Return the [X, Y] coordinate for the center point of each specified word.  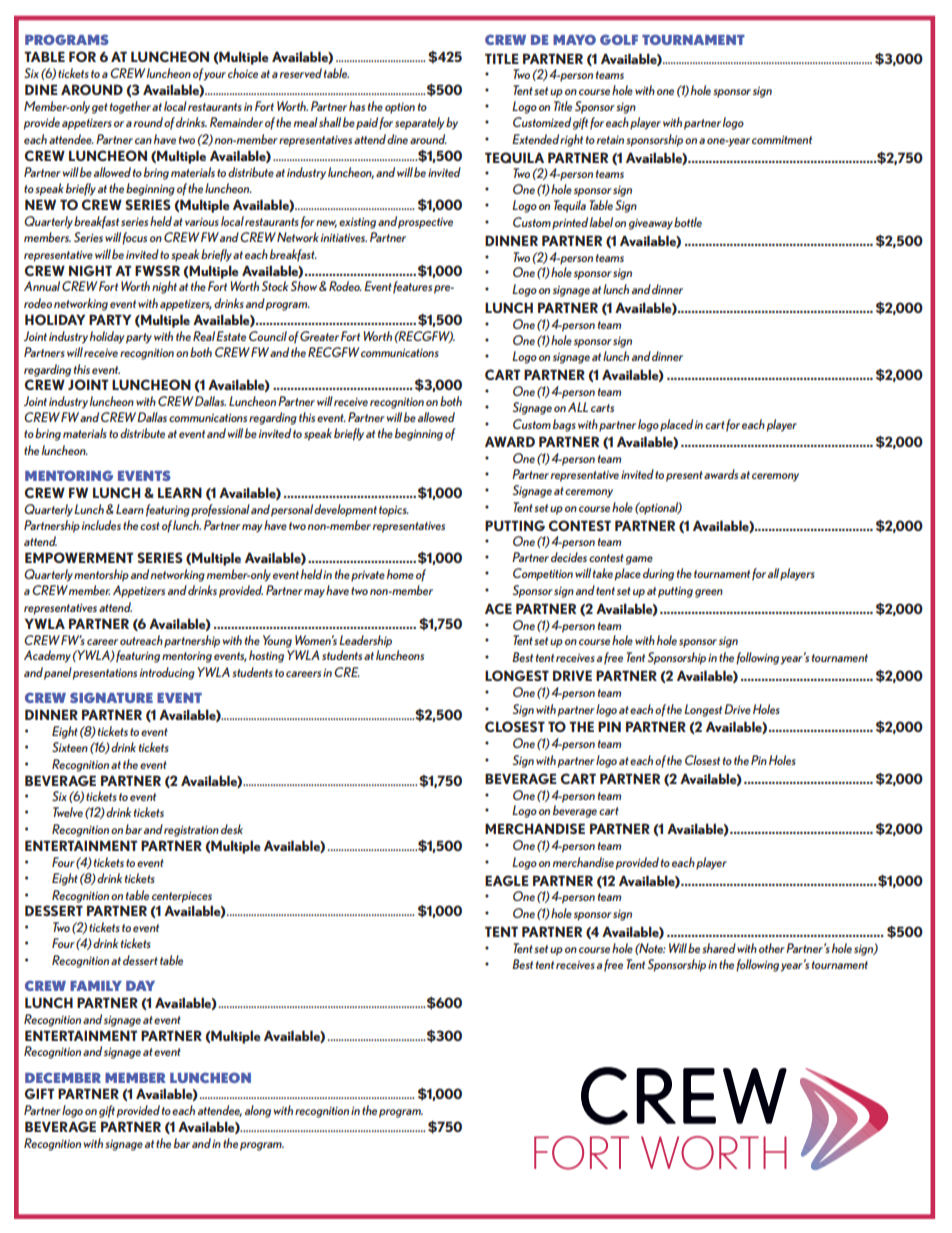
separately [419, 123]
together [130, 107]
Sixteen [70, 747]
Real [204, 336]
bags [564, 425]
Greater [319, 336]
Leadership [365, 641]
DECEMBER [63, 1077]
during [658, 574]
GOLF [619, 39]
